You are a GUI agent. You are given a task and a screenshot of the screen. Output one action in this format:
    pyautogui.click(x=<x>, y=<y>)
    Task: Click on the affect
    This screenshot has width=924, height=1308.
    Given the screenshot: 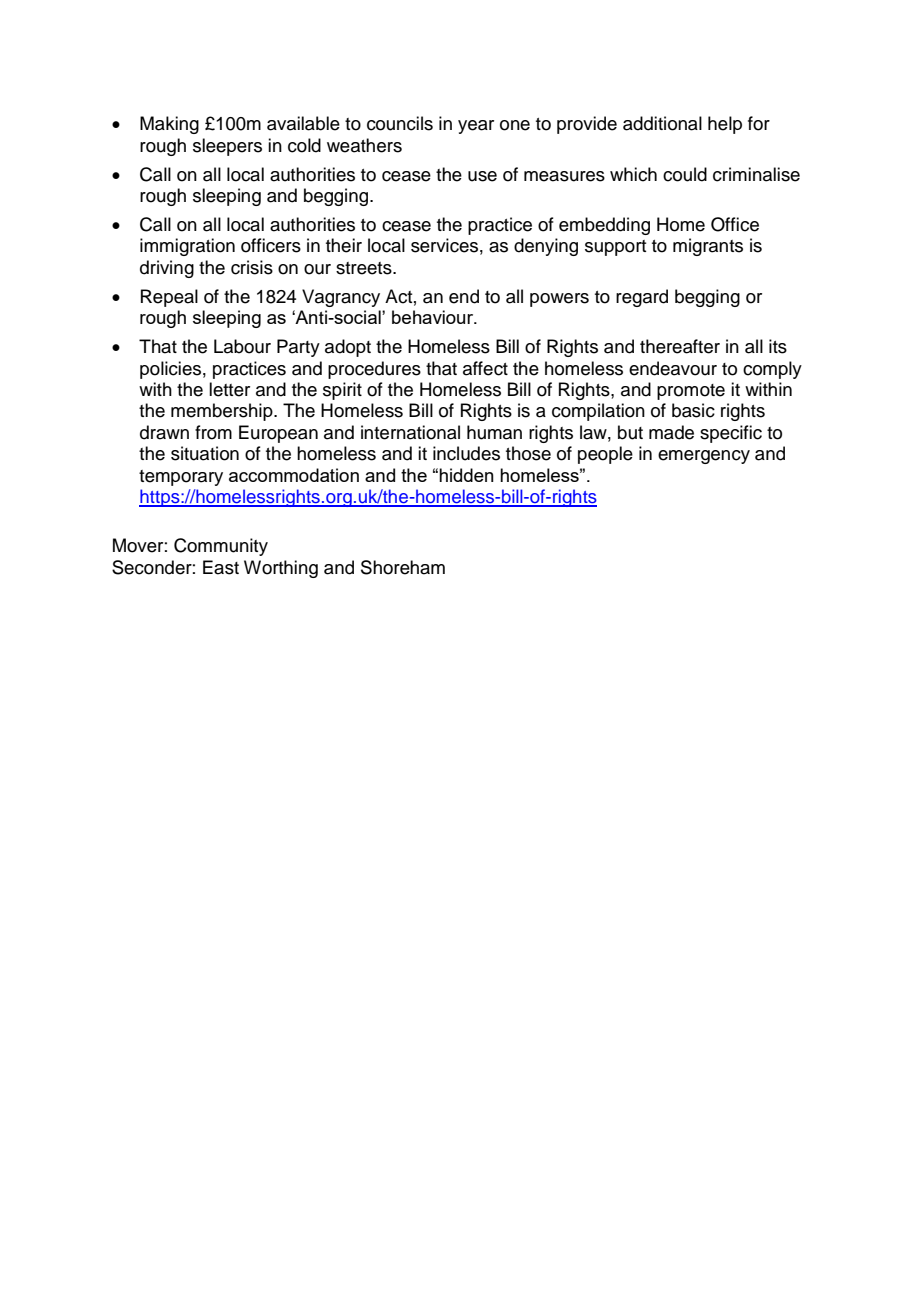 What is the action you would take?
    pyautogui.click(x=485, y=368)
